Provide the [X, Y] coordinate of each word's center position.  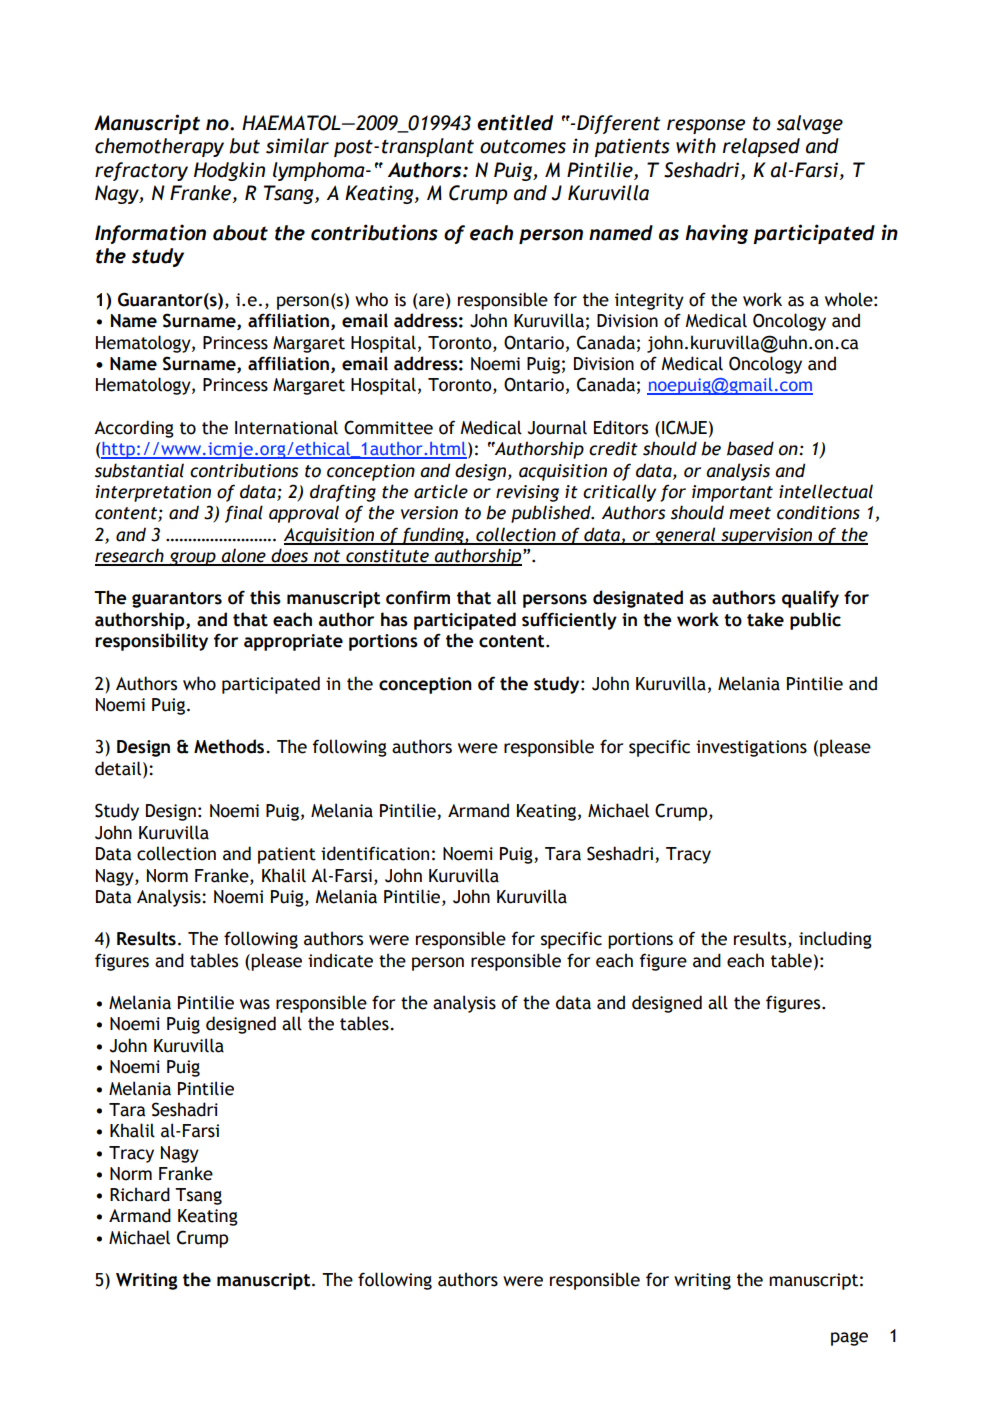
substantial [139, 470]
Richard [140, 1194]
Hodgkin [229, 171]
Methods [230, 746]
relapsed [761, 147]
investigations [751, 748]
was [255, 1004]
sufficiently [569, 621]
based [750, 448]
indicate [340, 960]
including [835, 940]
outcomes [523, 146]
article [441, 491]
